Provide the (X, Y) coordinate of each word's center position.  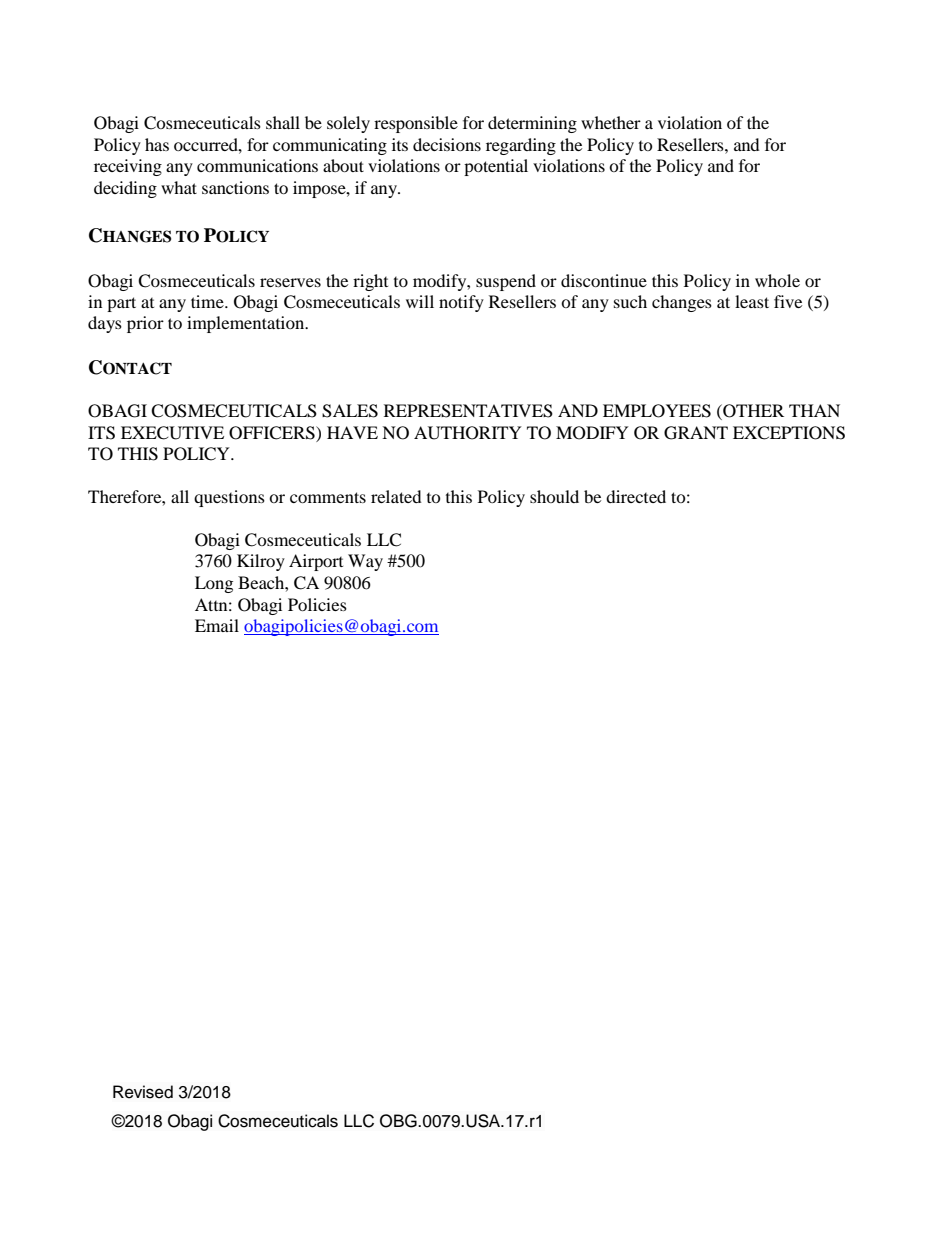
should (554, 496)
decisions (447, 144)
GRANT (696, 433)
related (396, 496)
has (157, 144)
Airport (316, 562)
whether (611, 122)
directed (636, 496)
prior (145, 324)
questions (229, 498)
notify (461, 303)
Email (217, 625)
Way (365, 562)
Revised (143, 1092)
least (752, 301)
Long (214, 584)
